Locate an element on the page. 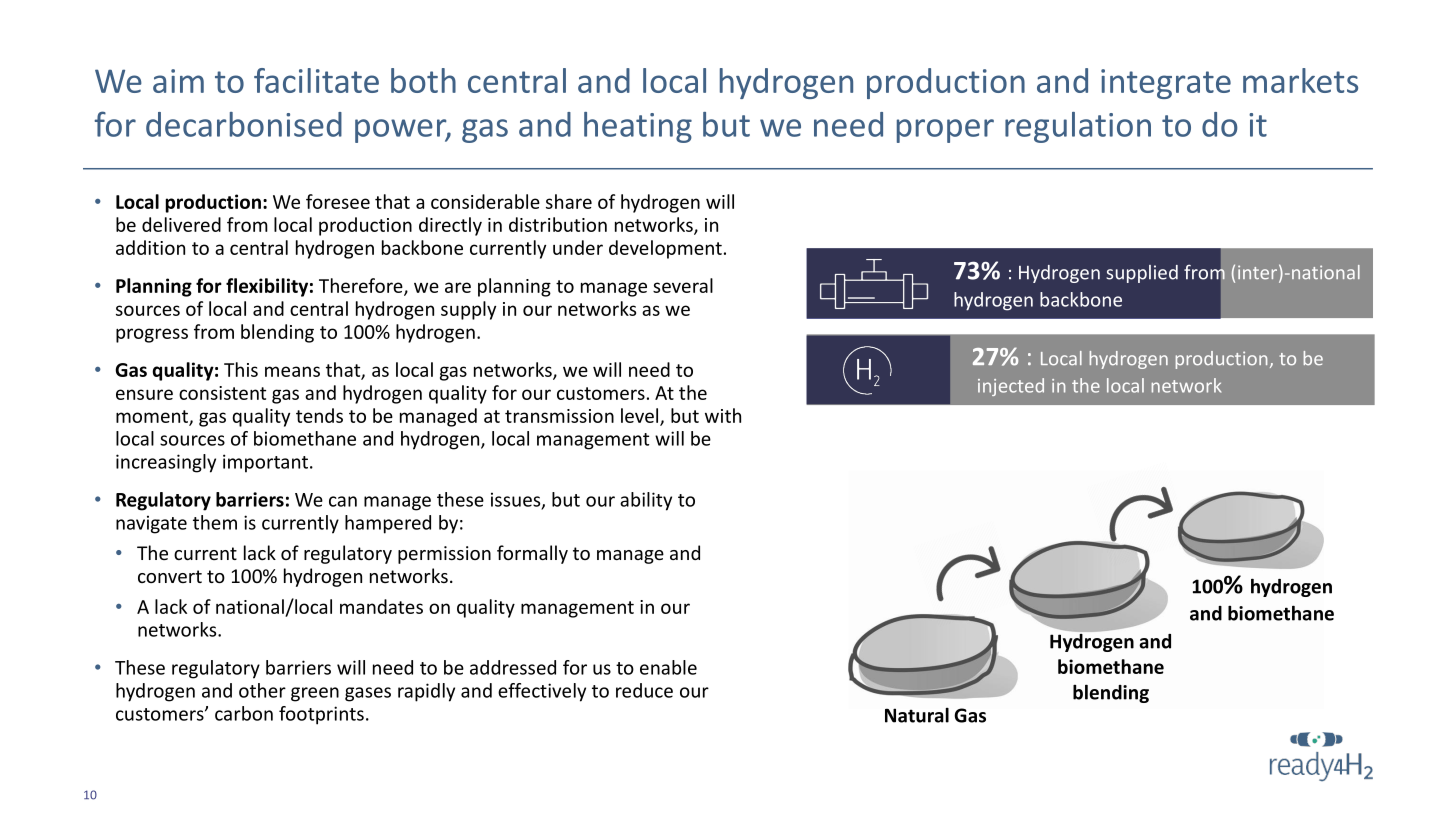 Image resolution: width=1456 pixels, height=819 pixels. integrate is located at coordinates (1166, 84).
